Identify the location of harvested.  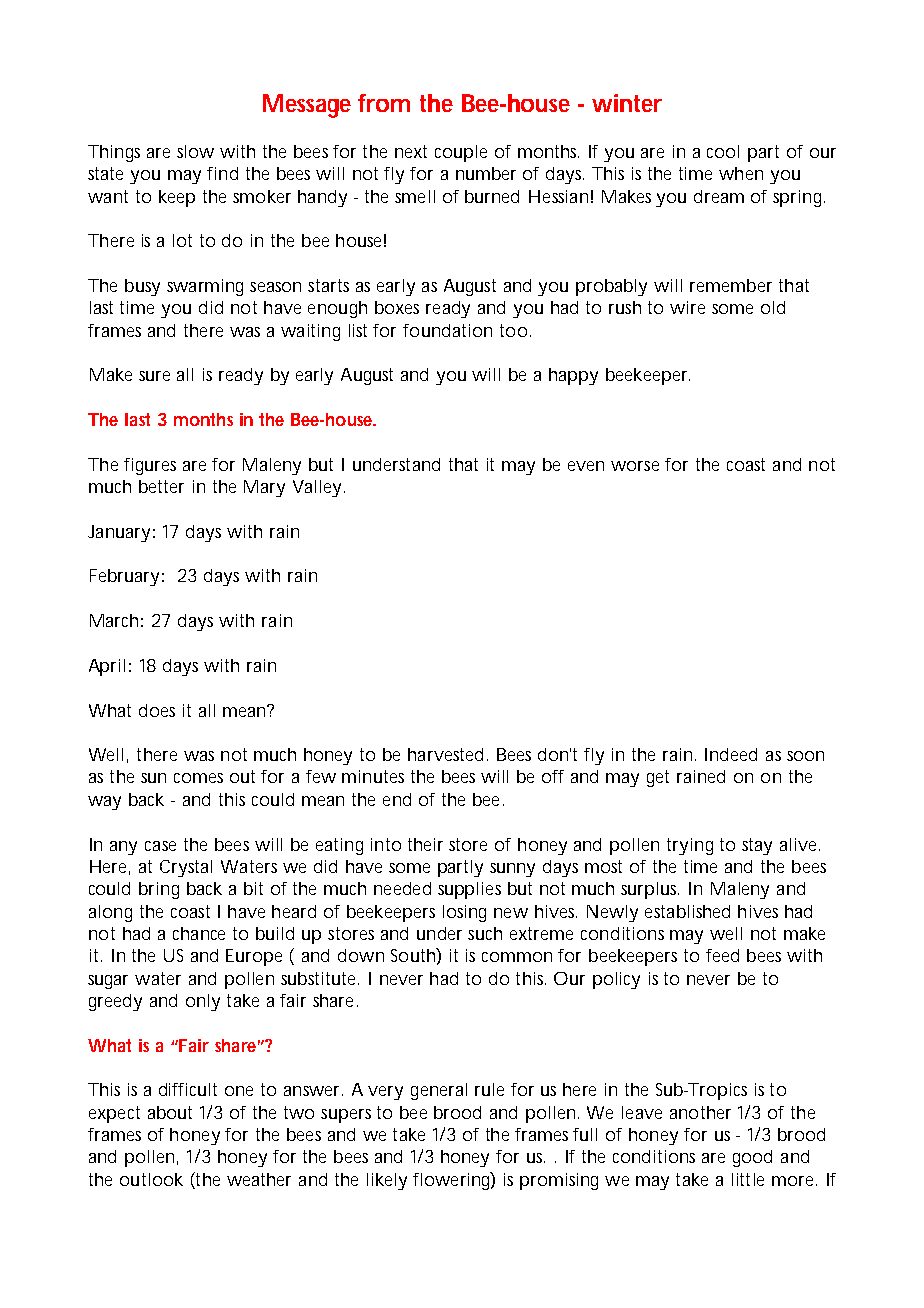
(445, 754).
